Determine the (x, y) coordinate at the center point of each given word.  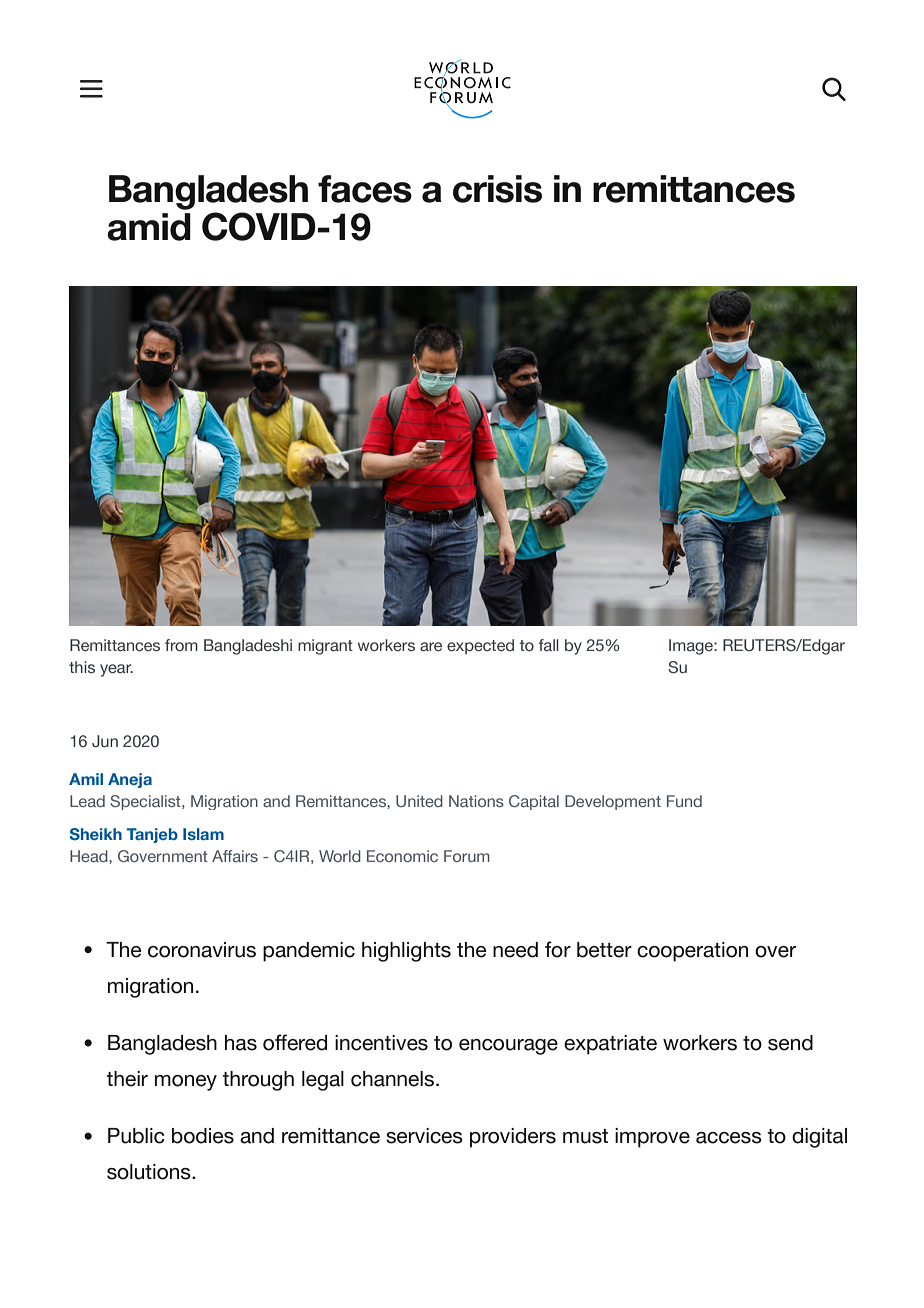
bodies (203, 1136)
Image (692, 647)
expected (480, 647)
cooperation (692, 952)
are (431, 646)
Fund (684, 801)
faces (365, 189)
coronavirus (202, 950)
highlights (406, 952)
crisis (497, 189)
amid (149, 227)
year (116, 670)
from (181, 645)
